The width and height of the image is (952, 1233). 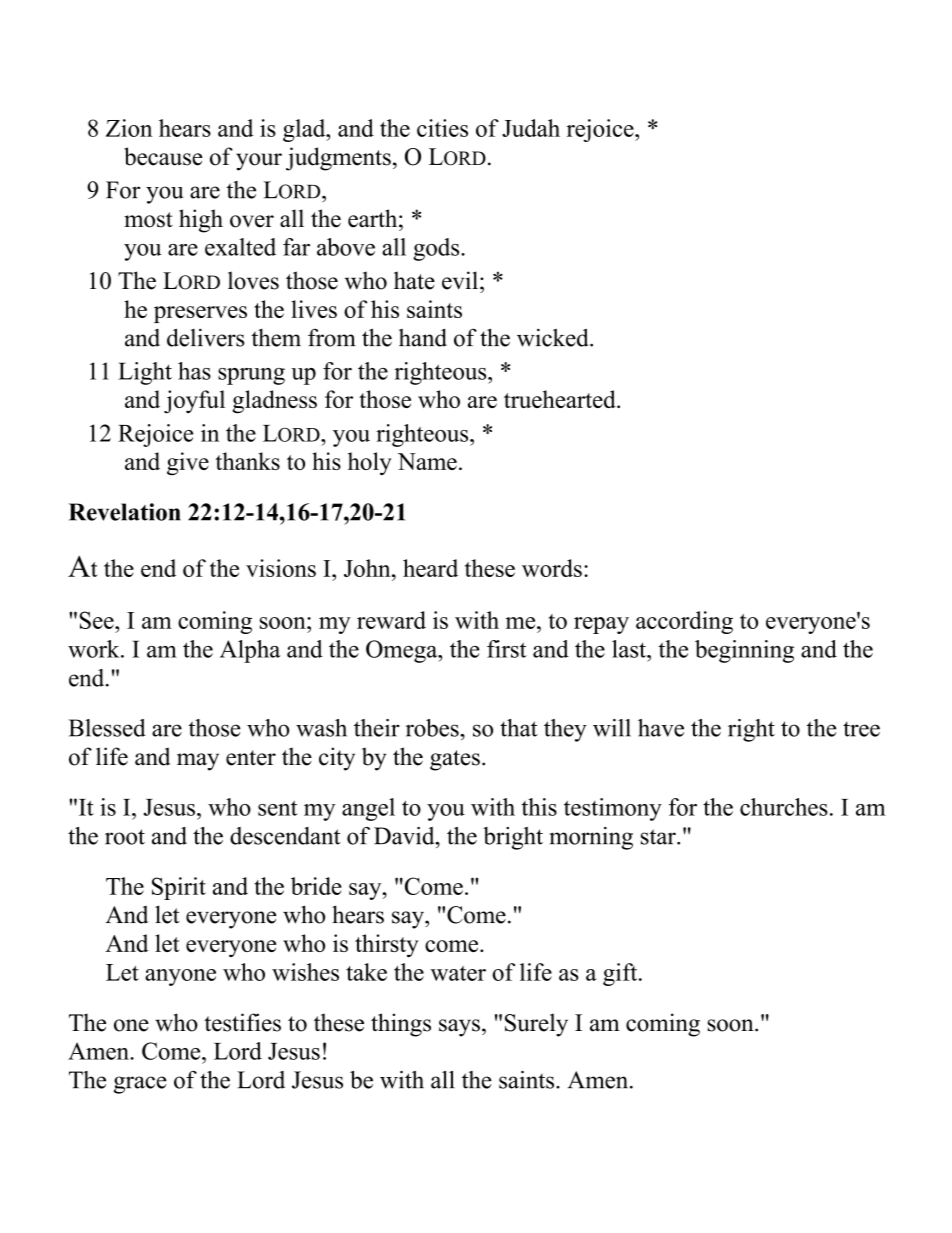 What do you see at coordinates (163, 156) in the image?
I see `because` at bounding box center [163, 156].
